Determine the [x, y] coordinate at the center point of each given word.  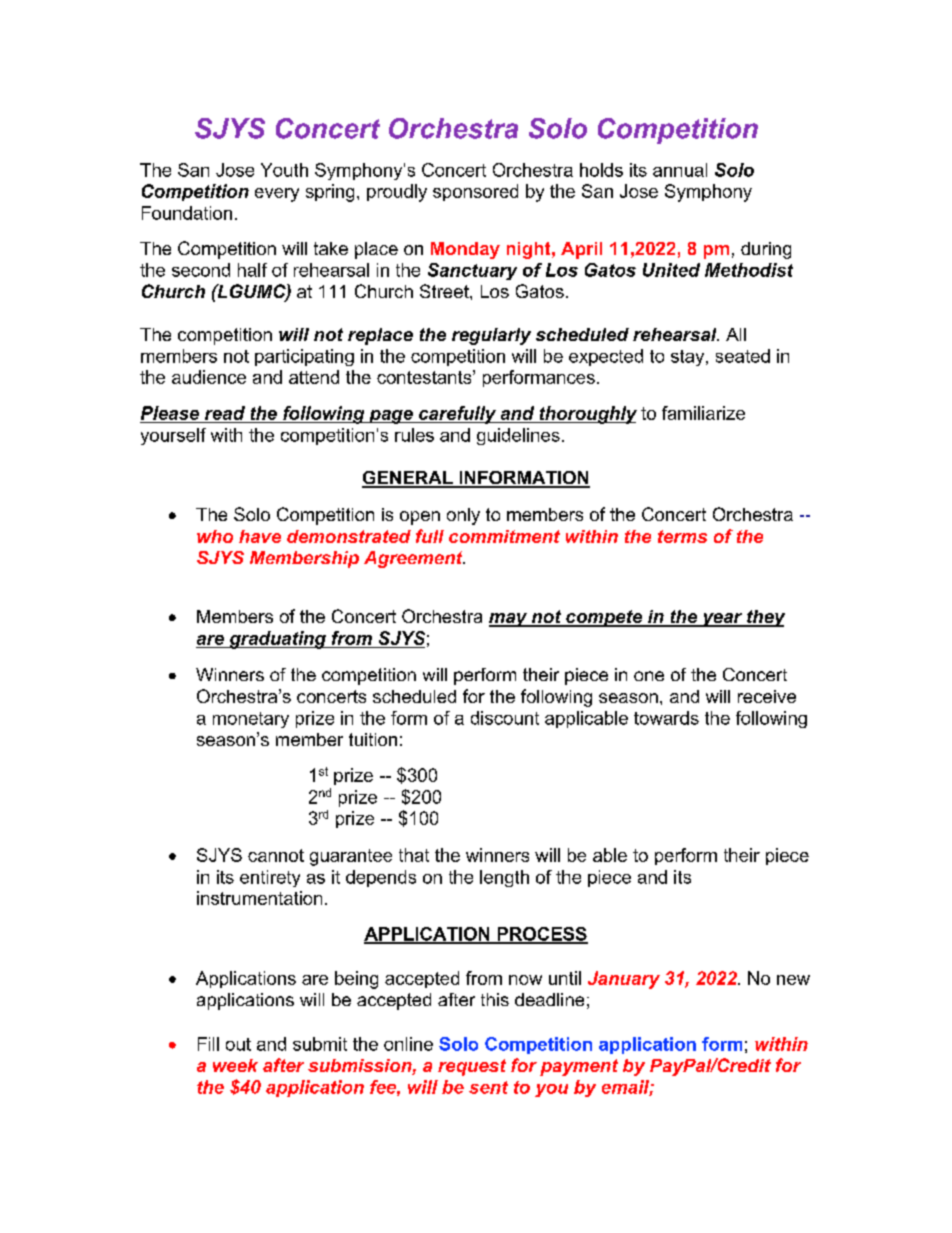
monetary [251, 720]
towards [666, 718]
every [277, 195]
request [472, 1067]
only [463, 516]
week [235, 1065]
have [260, 536]
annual [680, 170]
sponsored [475, 192]
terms [682, 536]
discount [505, 718]
